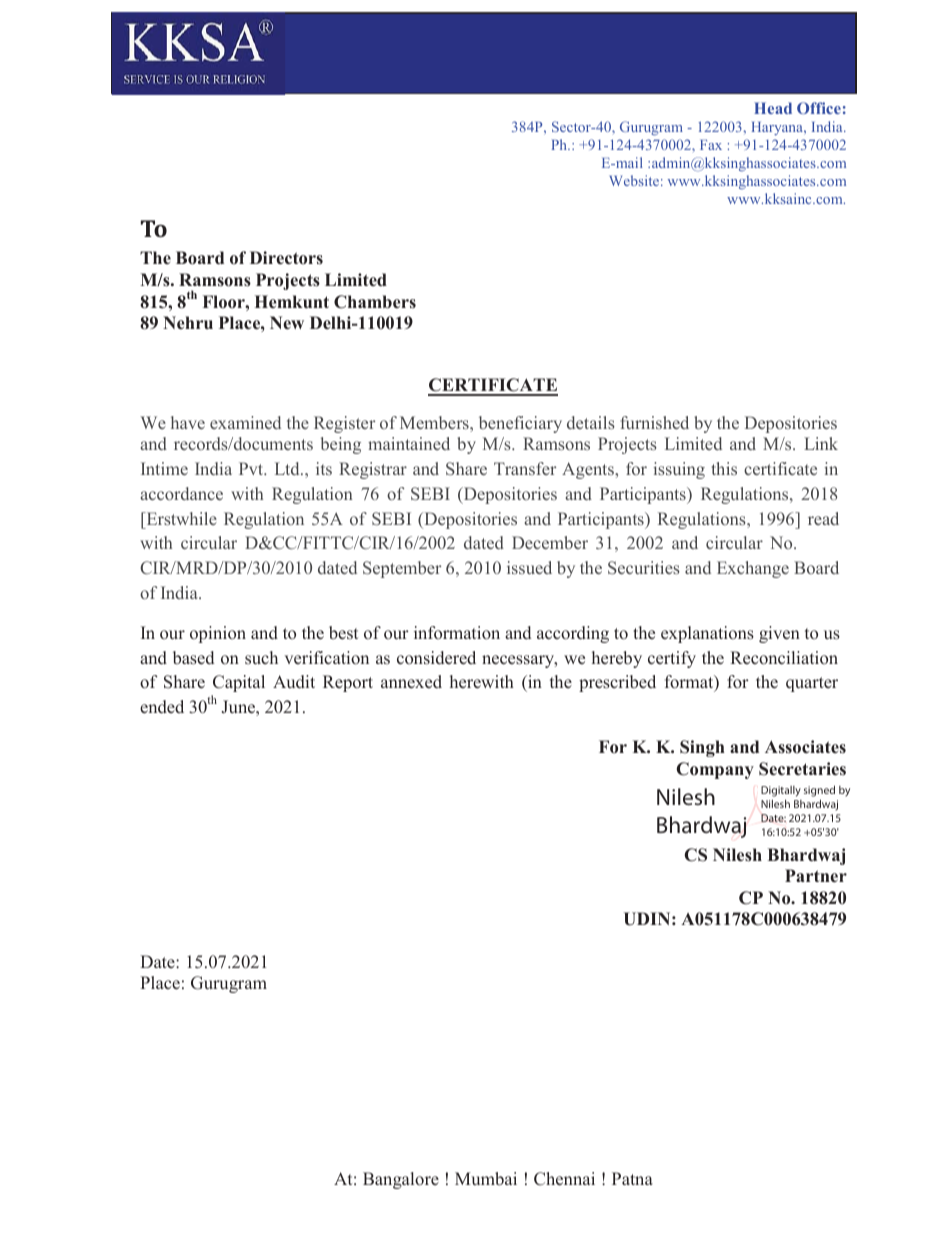 The height and width of the screenshot is (1233, 952). Describe the element at coordinates (715, 770) in the screenshot. I see `Company` at that location.
